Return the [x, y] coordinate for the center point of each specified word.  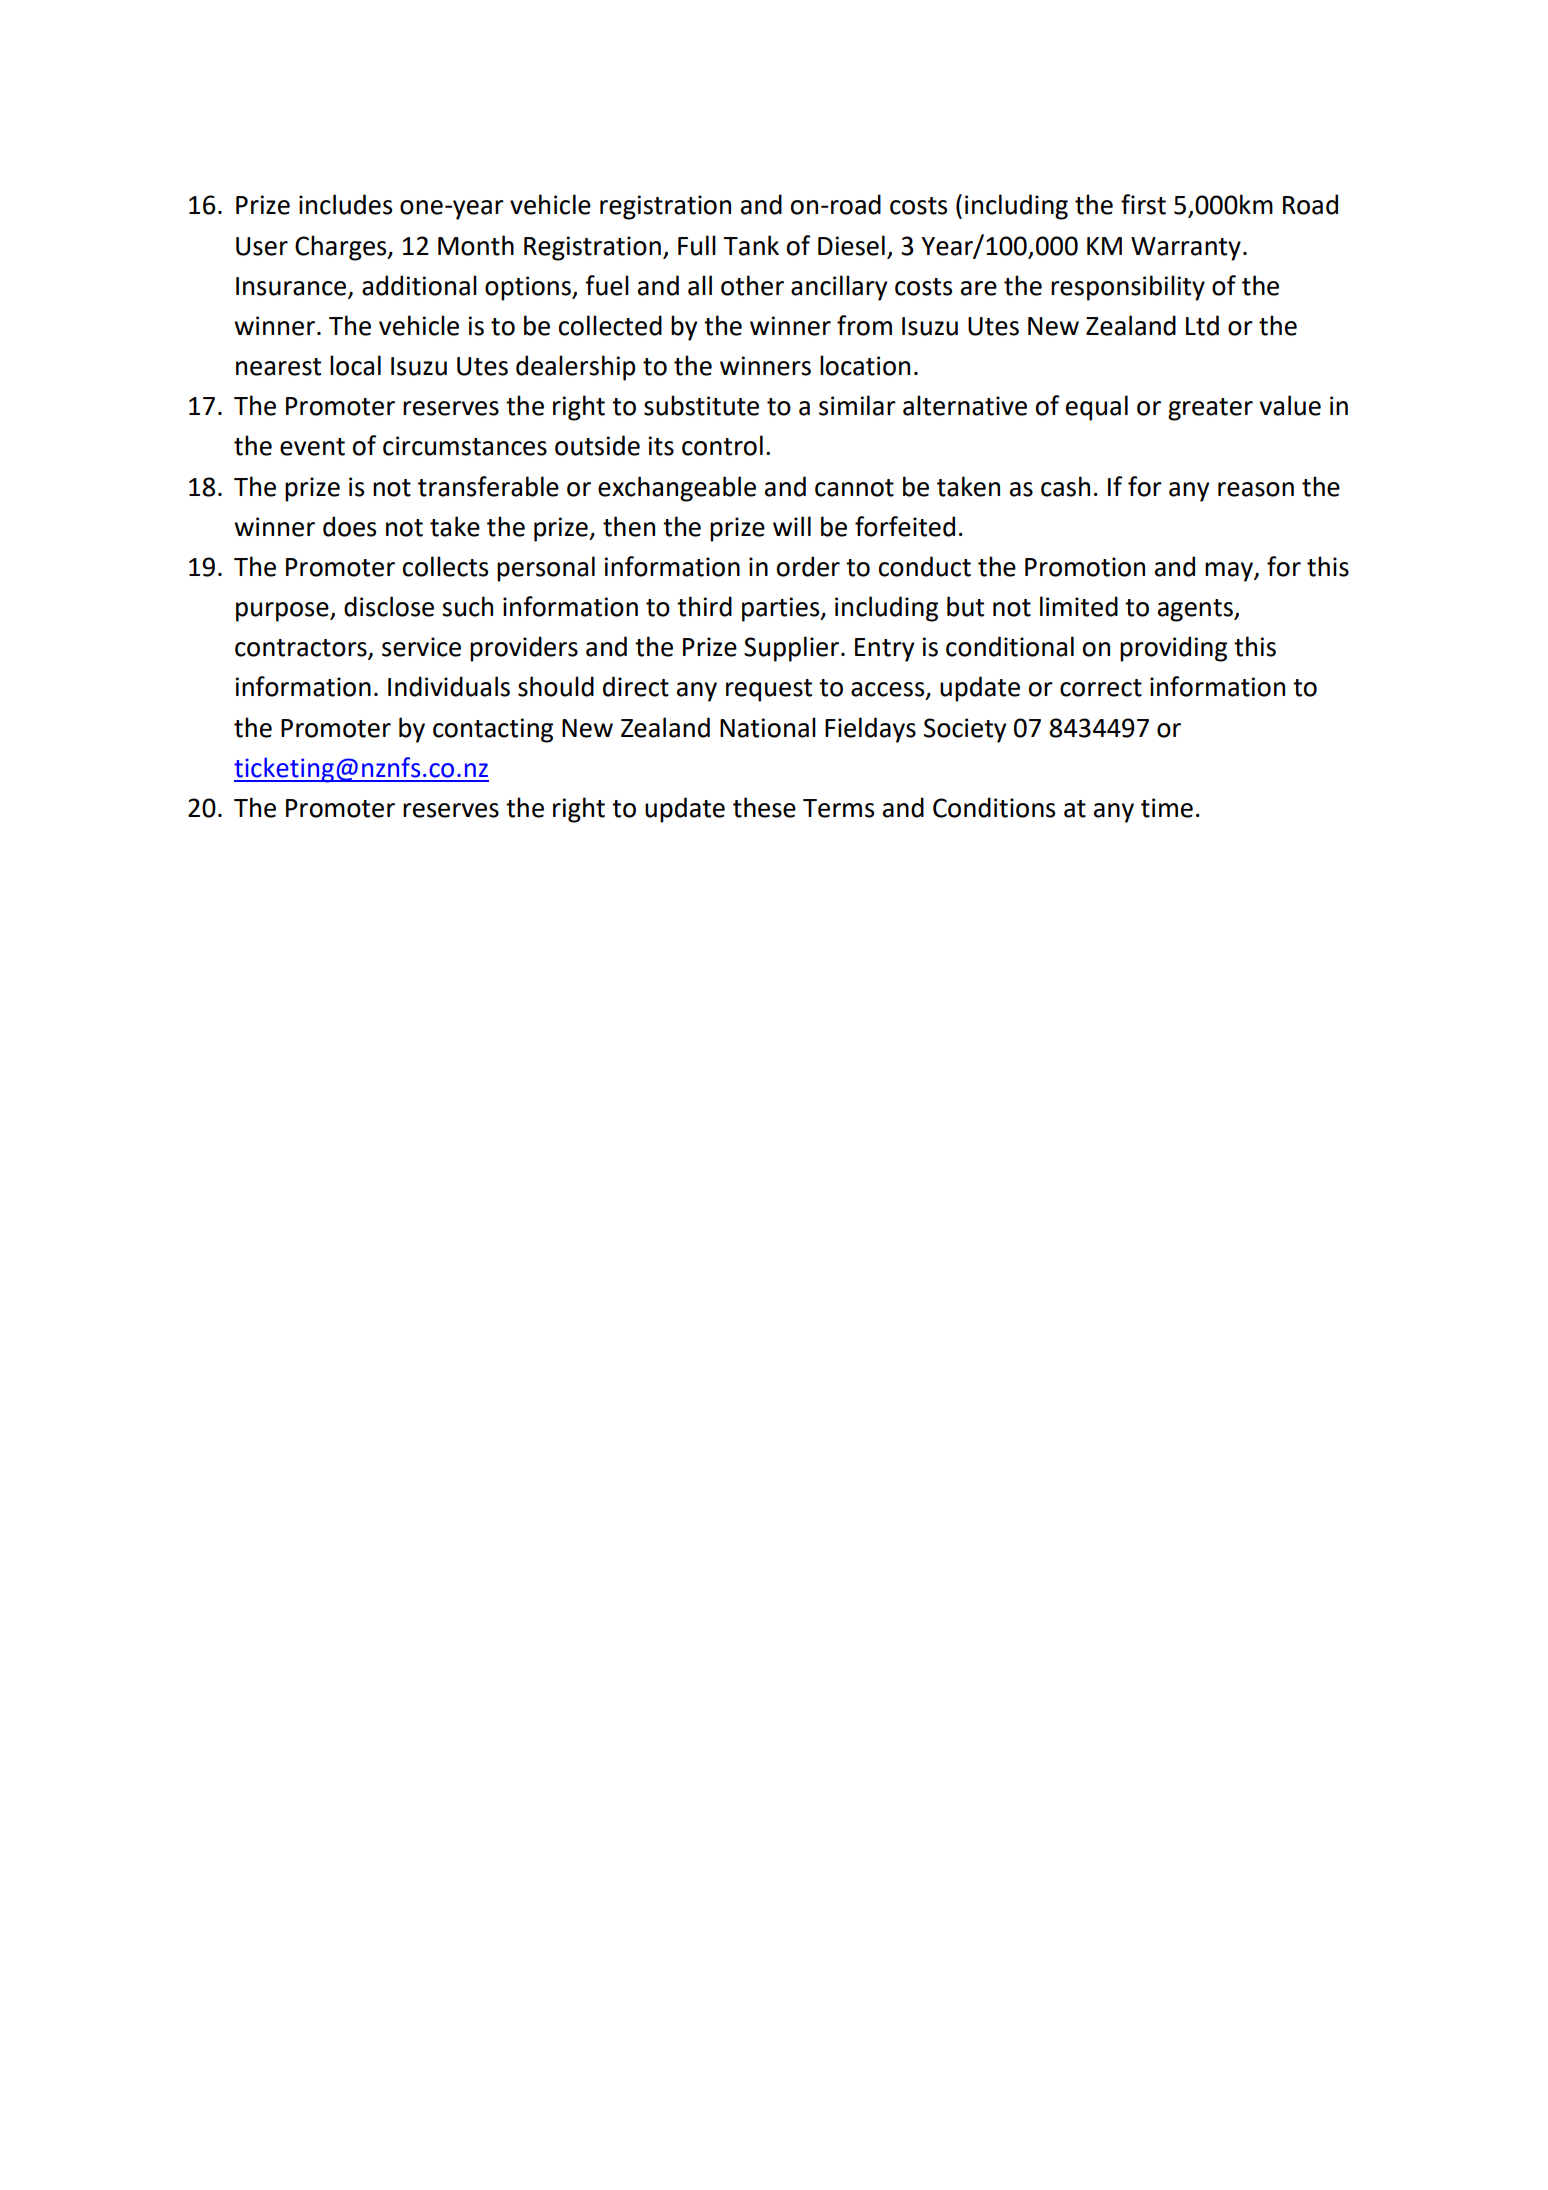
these [764, 807]
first [1143, 204]
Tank [751, 245]
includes [345, 204]
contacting [493, 730]
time [1167, 808]
